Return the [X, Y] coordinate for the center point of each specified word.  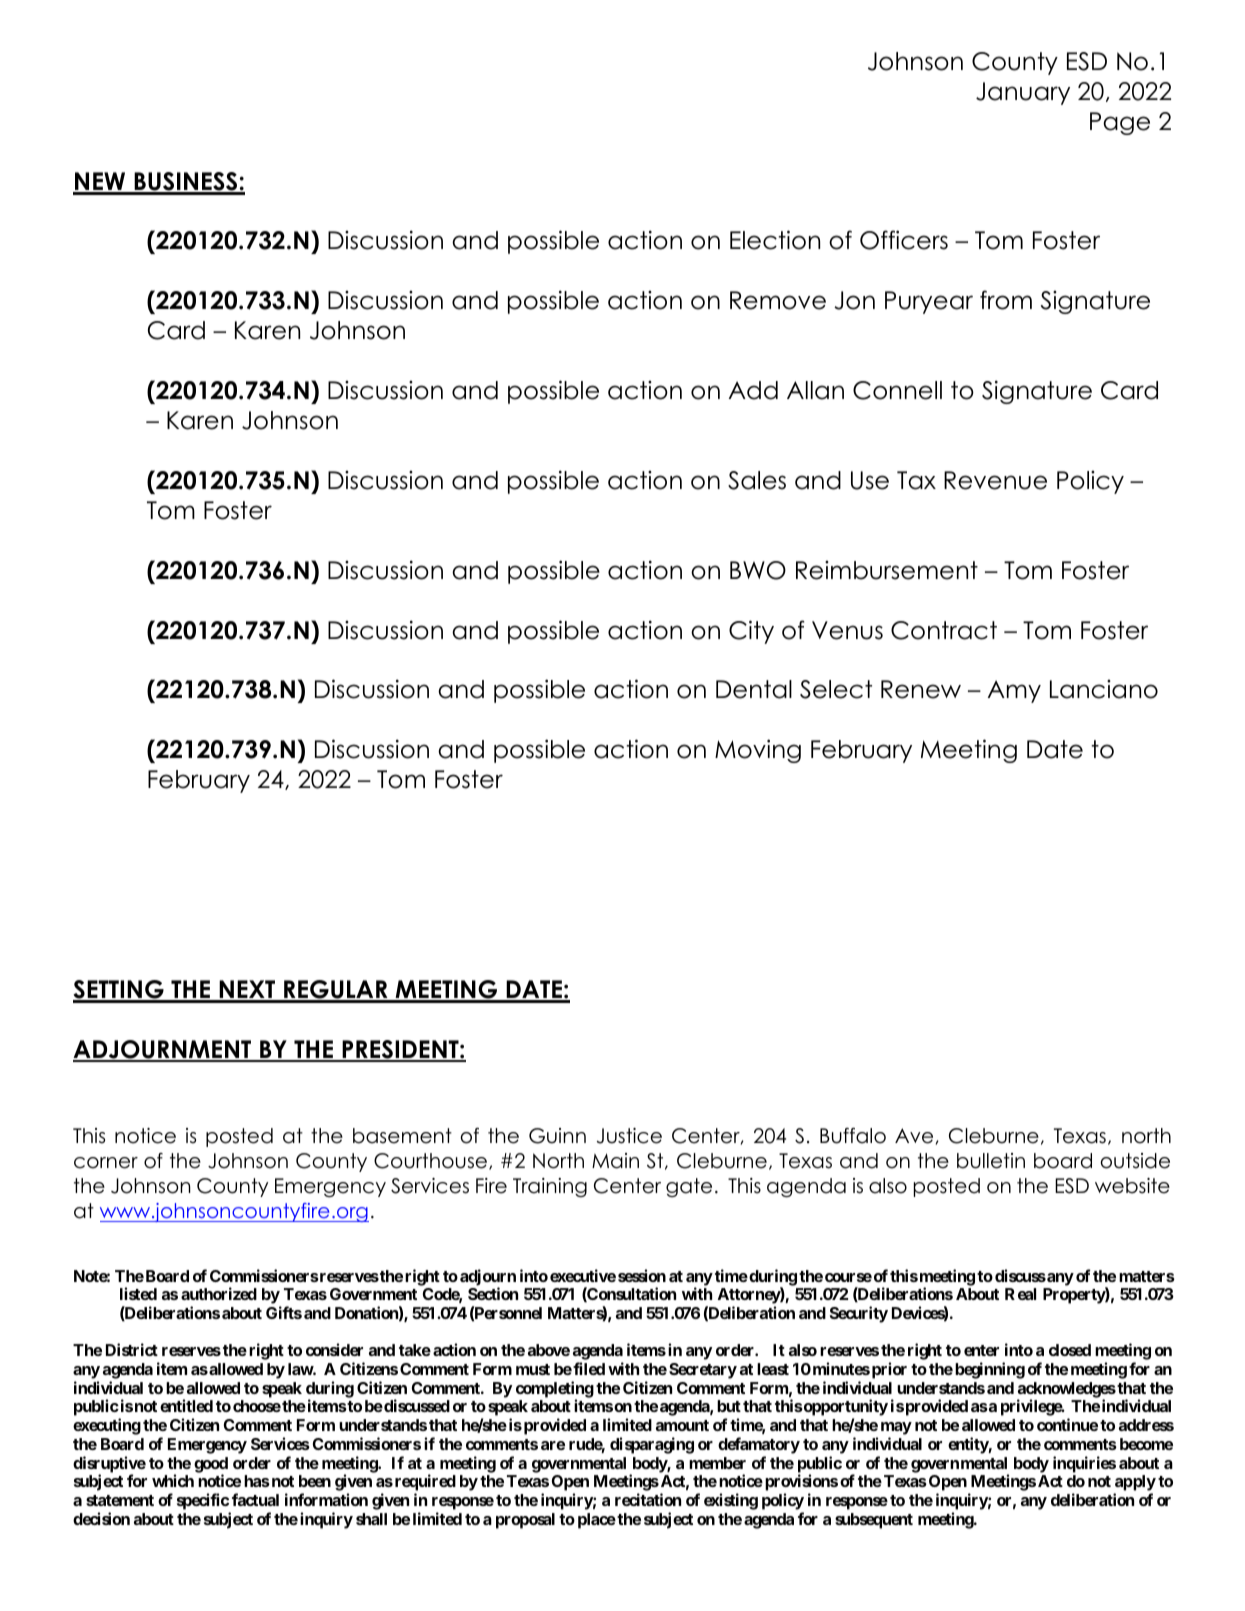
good [211, 1466]
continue [1067, 1424]
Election [775, 240]
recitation [648, 1499]
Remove [778, 300]
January [1023, 93]
